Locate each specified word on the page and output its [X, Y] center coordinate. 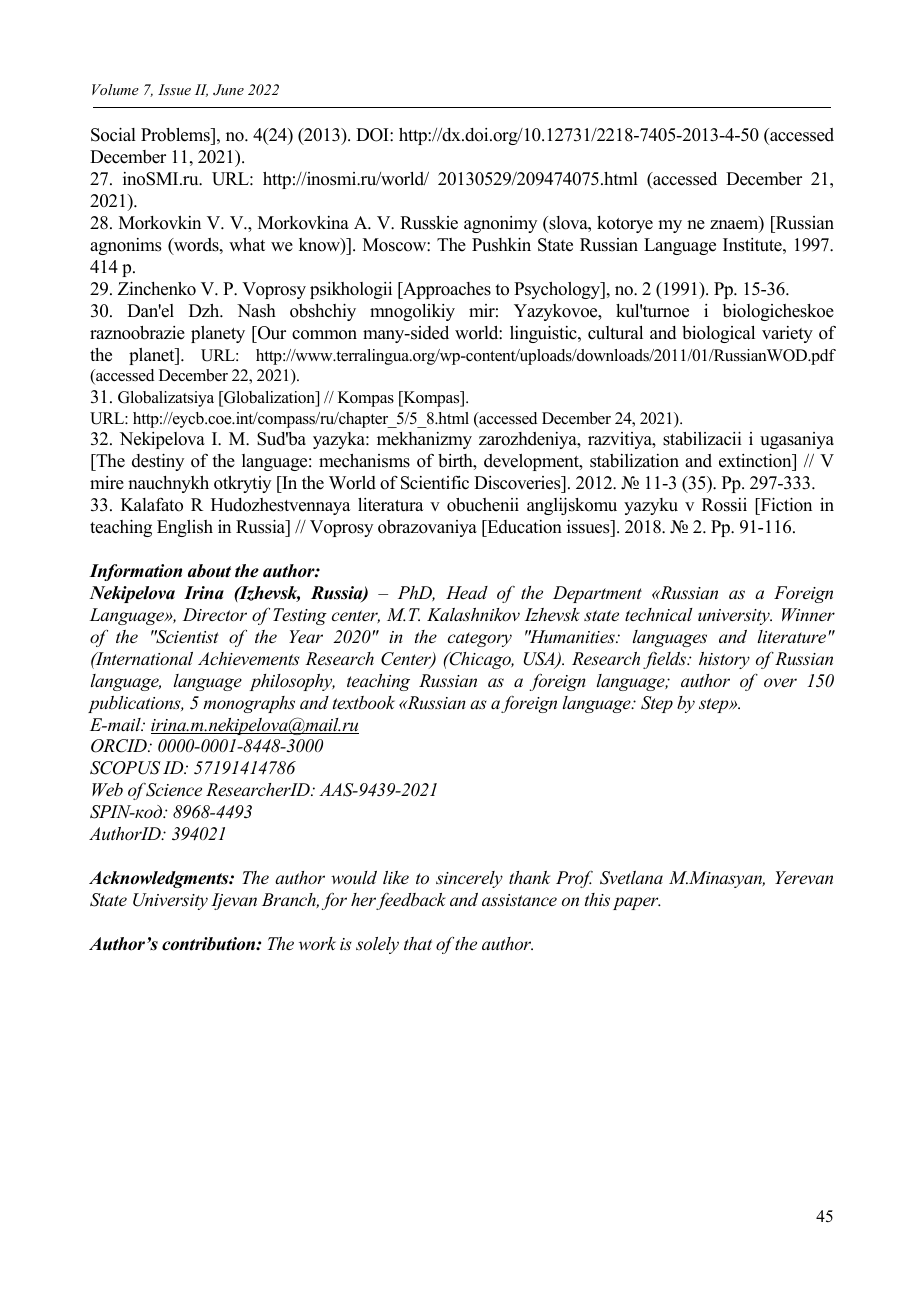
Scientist [186, 637]
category [480, 639]
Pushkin [501, 244]
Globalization [269, 398]
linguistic [544, 334]
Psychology [558, 290]
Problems [176, 136]
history [724, 660]
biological [718, 334]
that [418, 943]
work [317, 943]
